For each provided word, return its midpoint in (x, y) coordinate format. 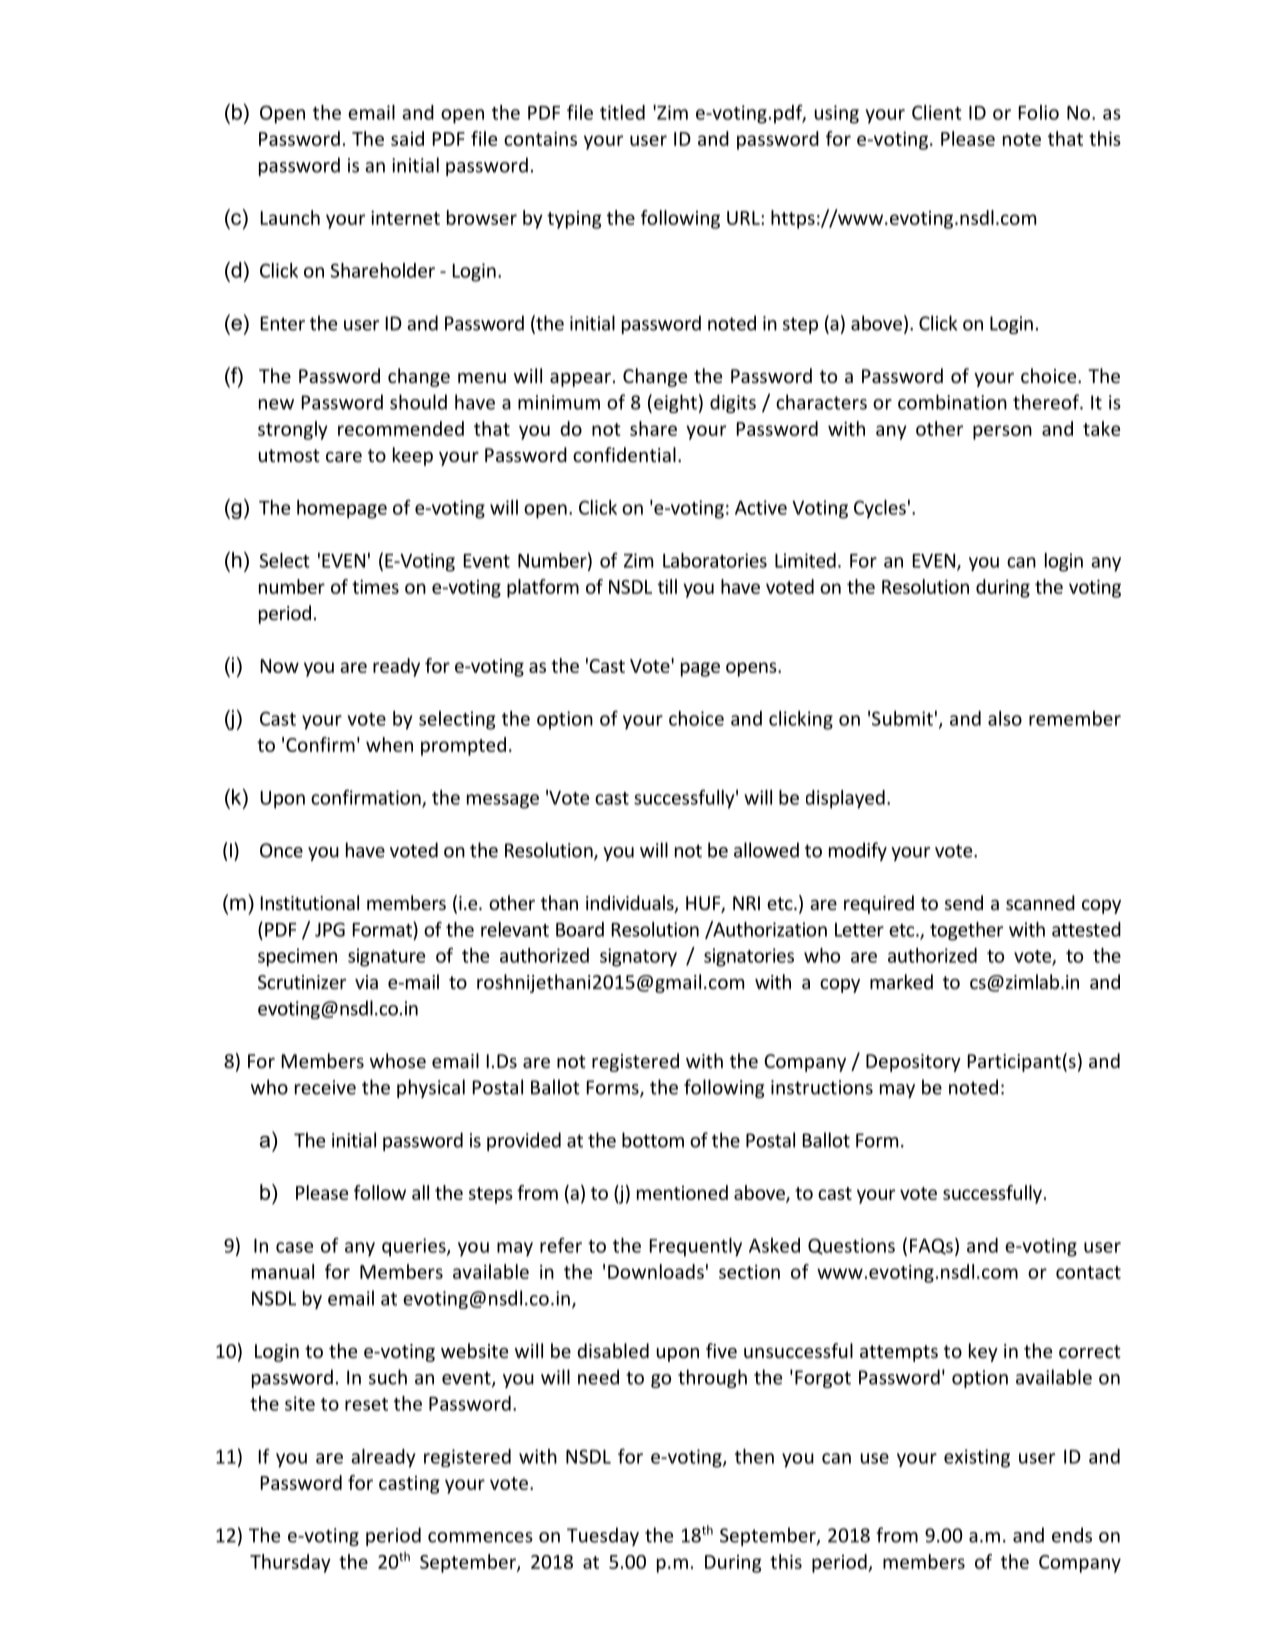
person (1002, 432)
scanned (1040, 902)
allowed (766, 850)
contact (1088, 1272)
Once (281, 850)
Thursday (290, 1563)
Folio (1039, 112)
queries (415, 1247)
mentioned (682, 1192)
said (407, 138)
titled (622, 112)
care (344, 457)
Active (761, 507)
